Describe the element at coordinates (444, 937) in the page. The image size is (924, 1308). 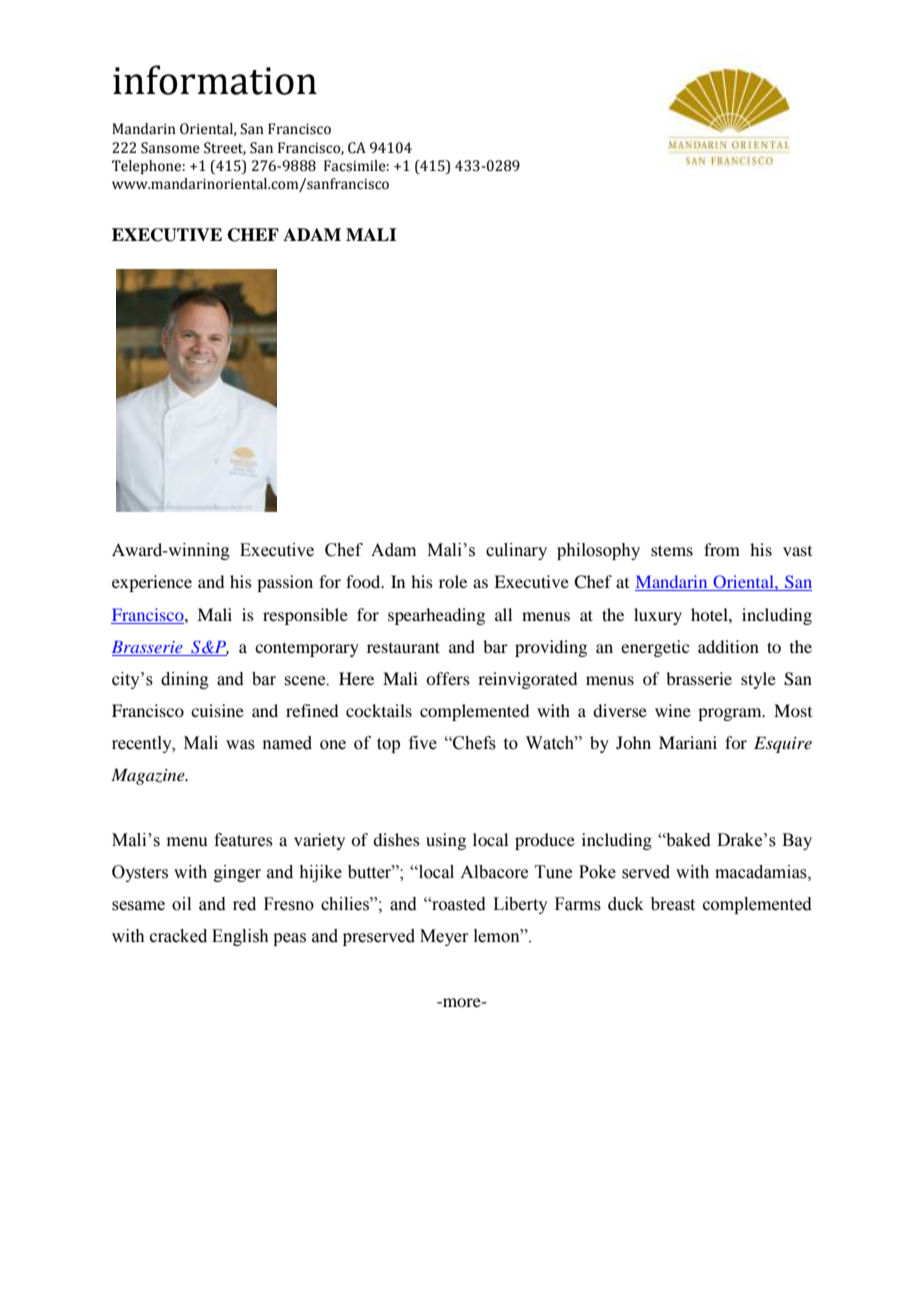
I see `Meyer` at that location.
